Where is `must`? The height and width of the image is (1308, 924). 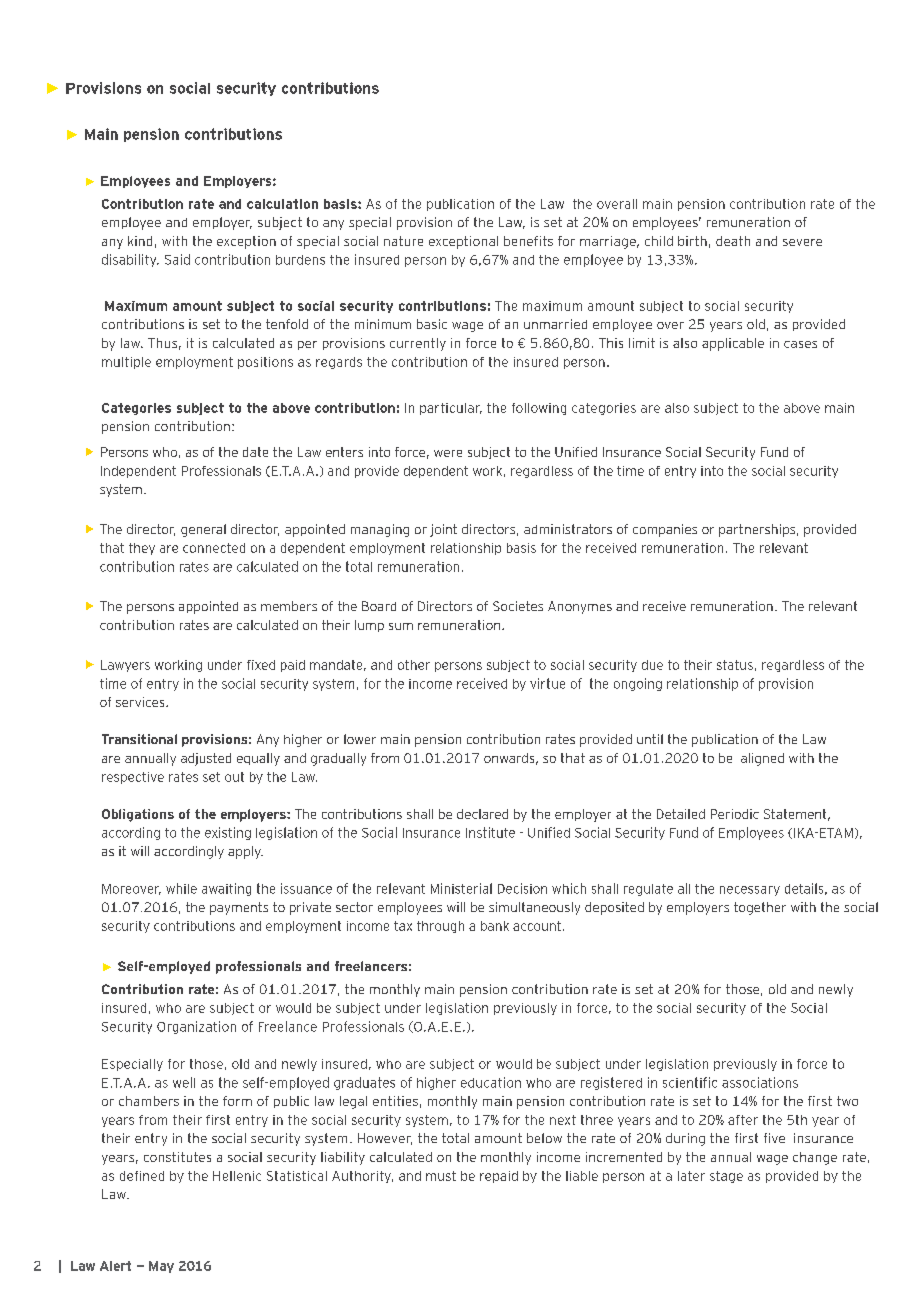 must is located at coordinates (441, 1176).
